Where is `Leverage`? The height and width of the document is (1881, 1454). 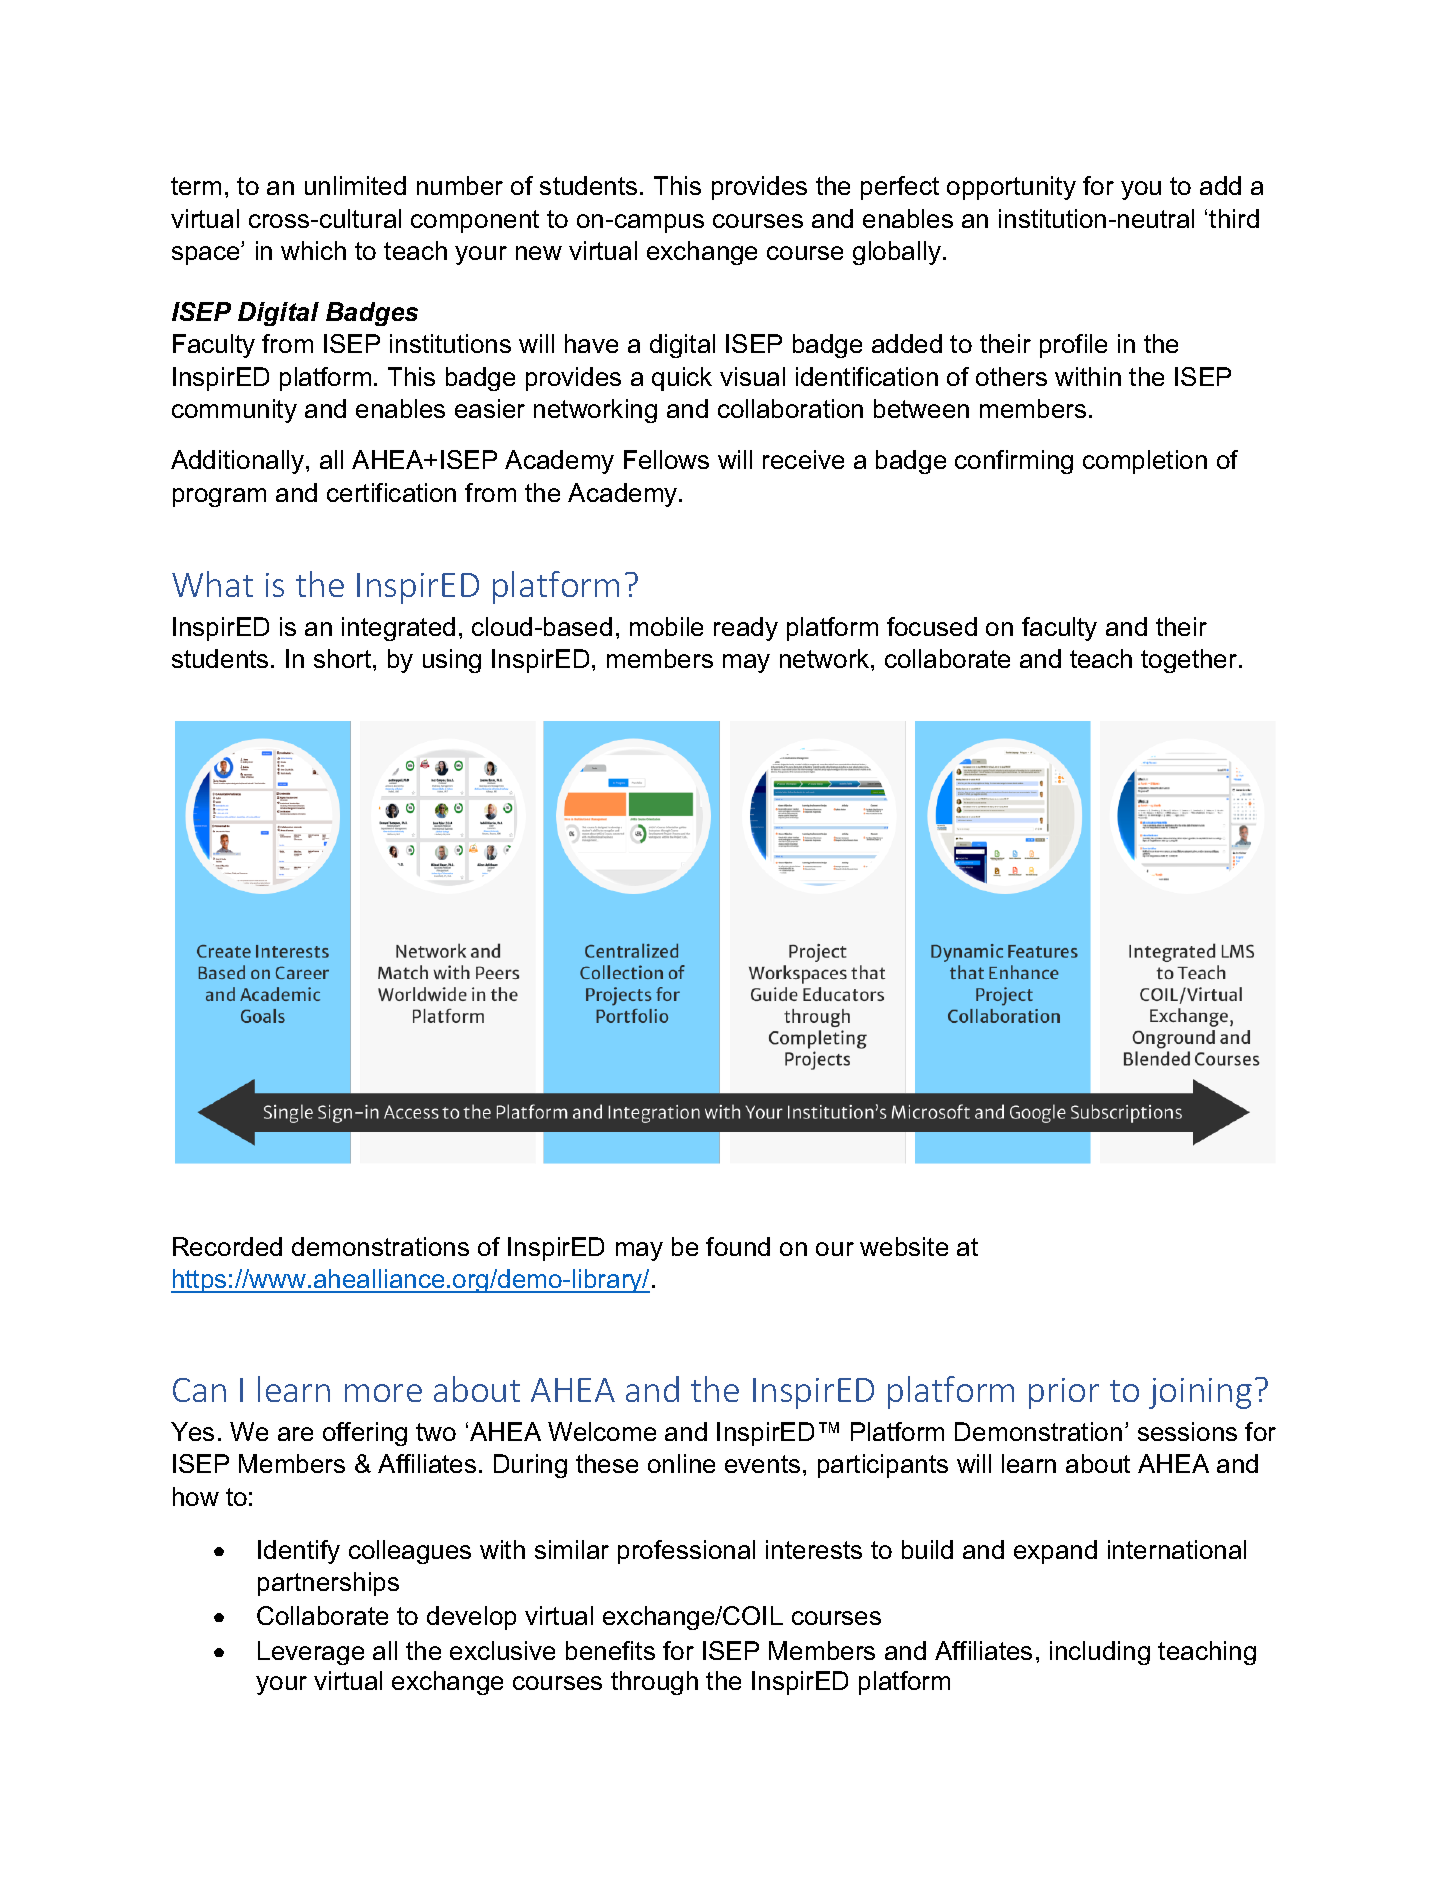
Leverage is located at coordinates (311, 1653).
